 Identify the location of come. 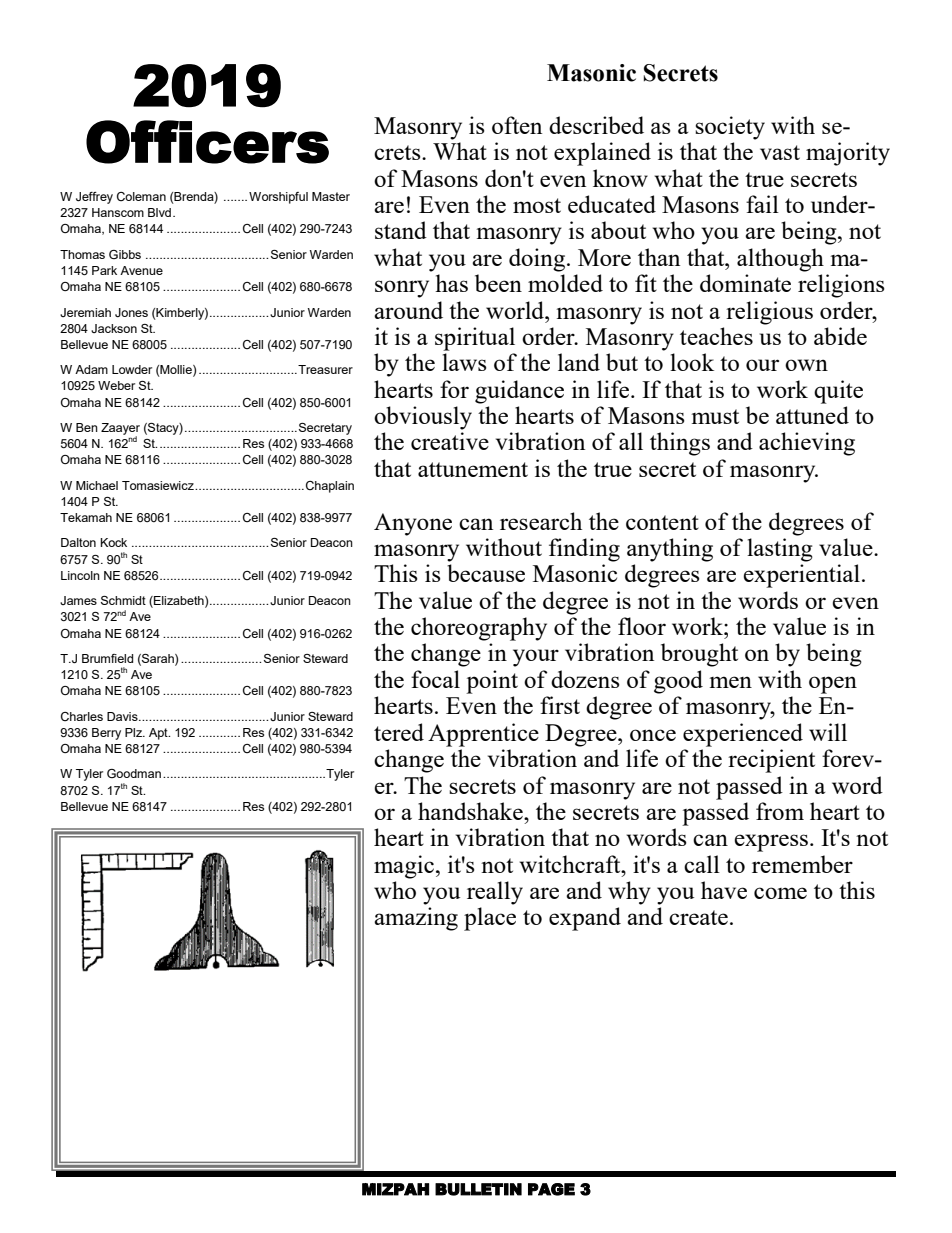
(780, 893).
